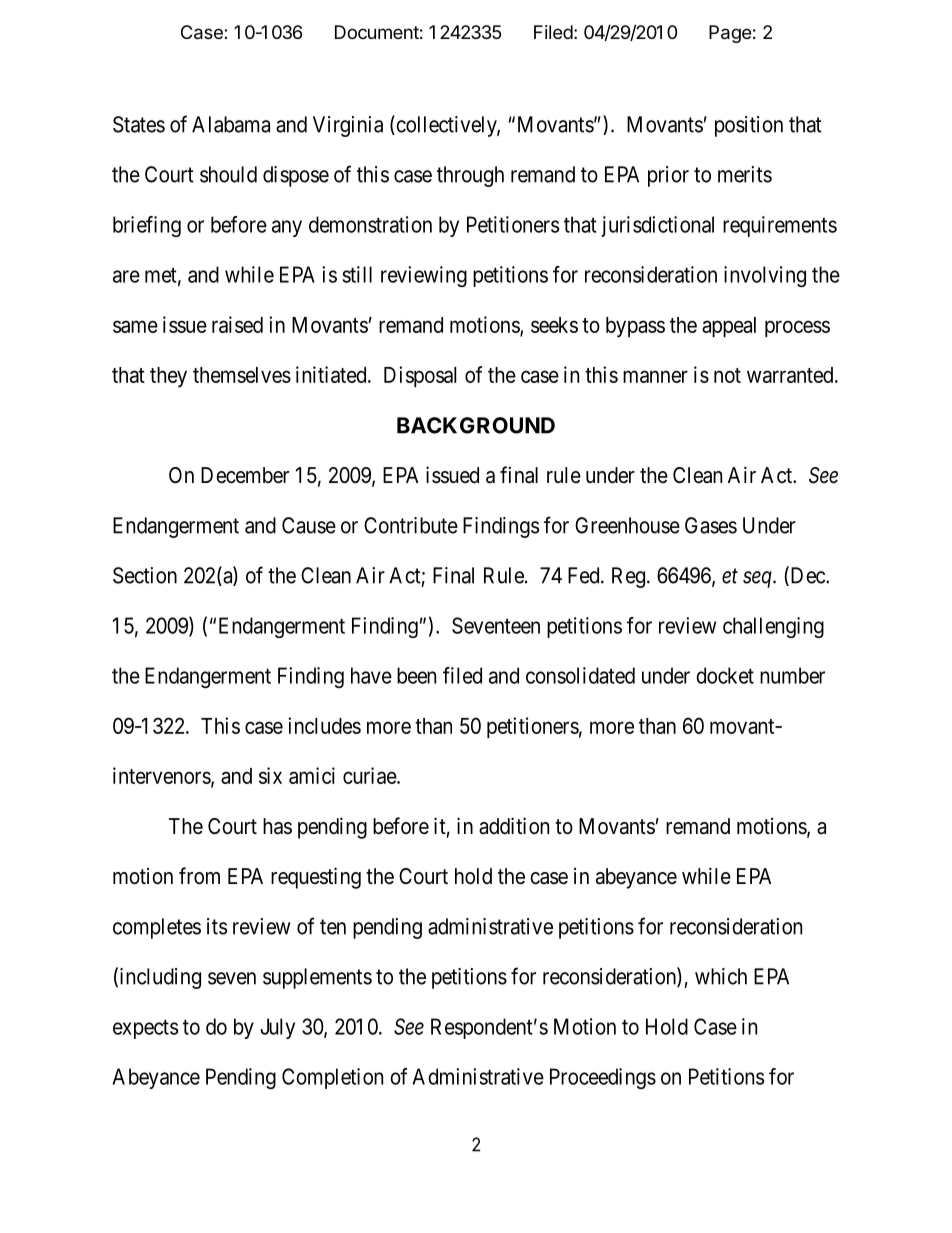 This image has height=1233, width=952. Describe the element at coordinates (476, 425) in the image. I see `BACKGROUND` at that location.
